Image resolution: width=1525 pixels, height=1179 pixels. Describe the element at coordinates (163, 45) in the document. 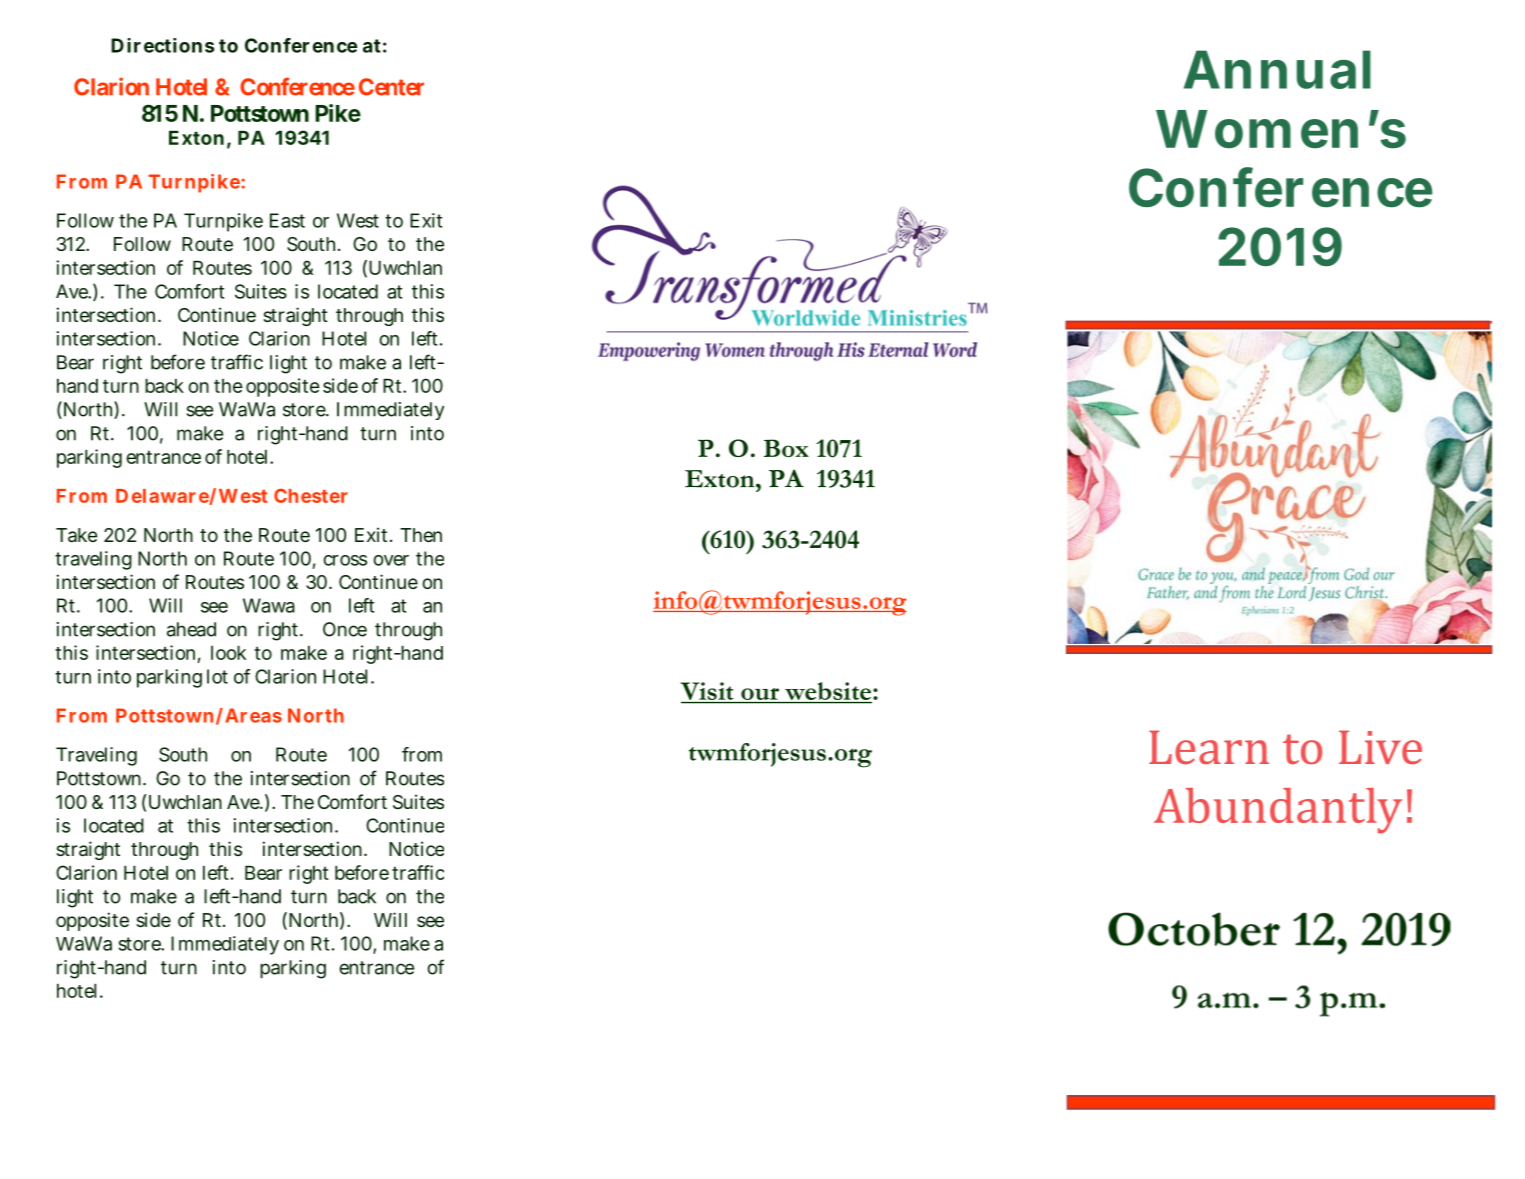

I see `Directions` at that location.
